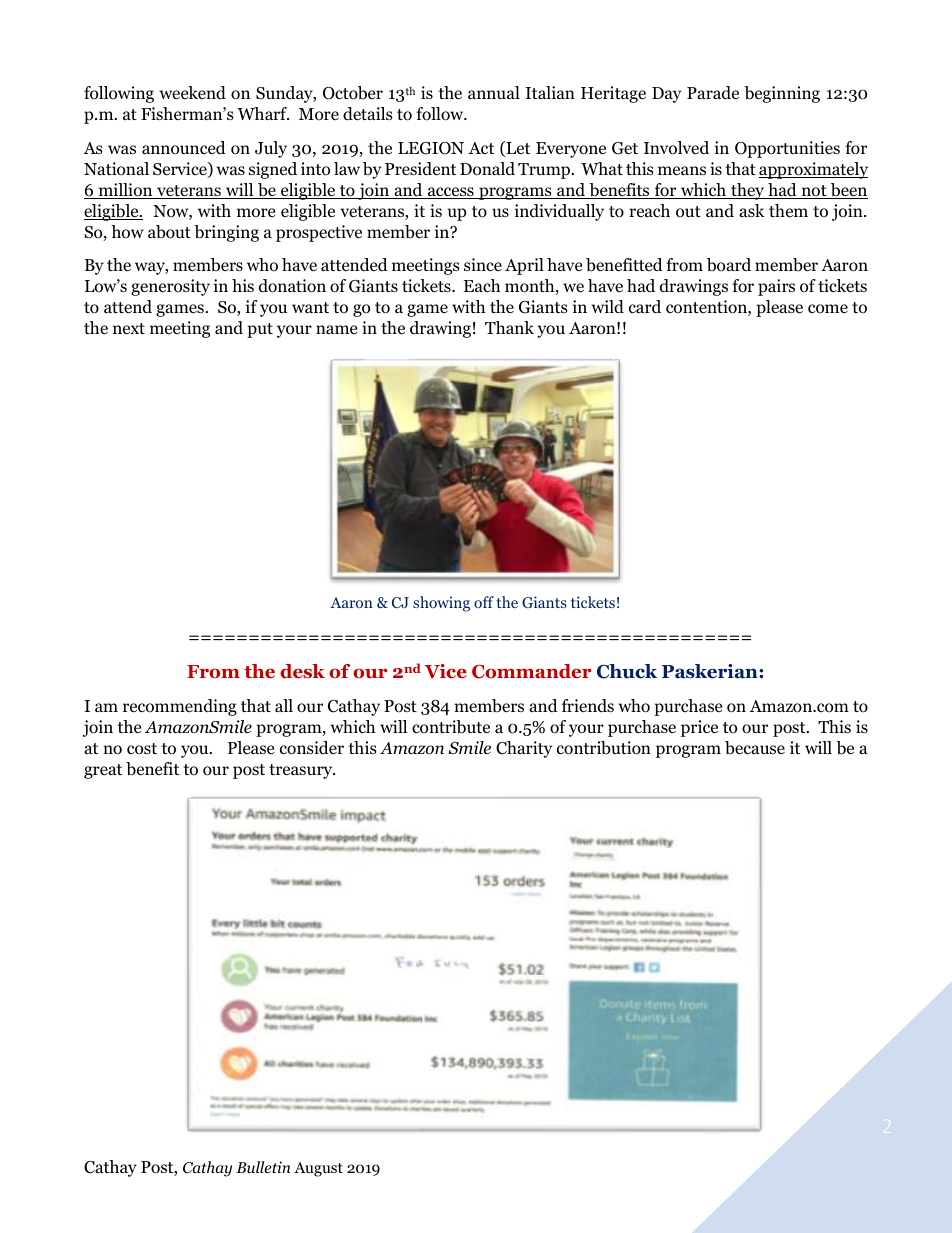  Describe the element at coordinates (170, 287) in the document. I see `generosity` at that location.
